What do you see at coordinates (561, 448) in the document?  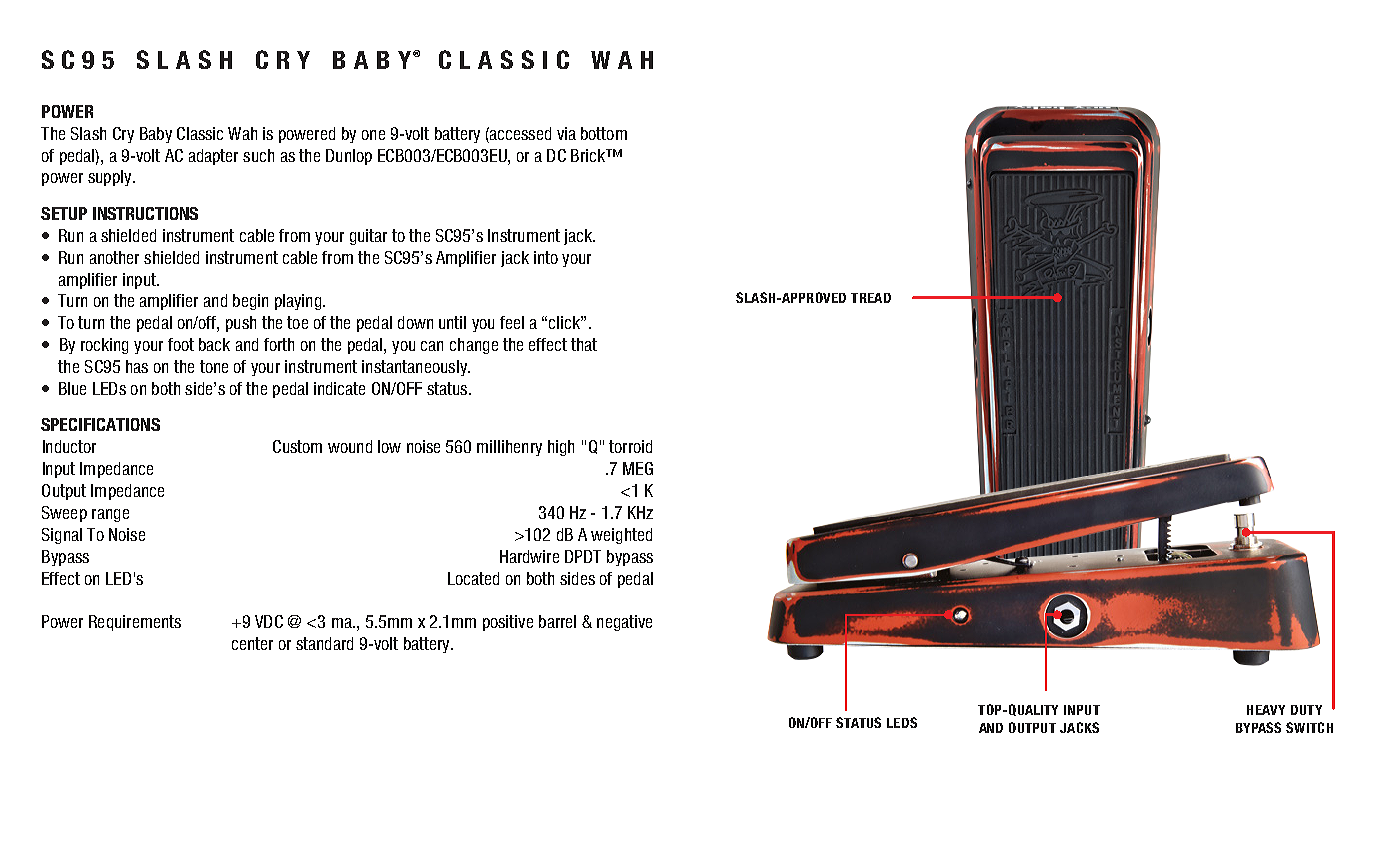 I see `high` at bounding box center [561, 448].
